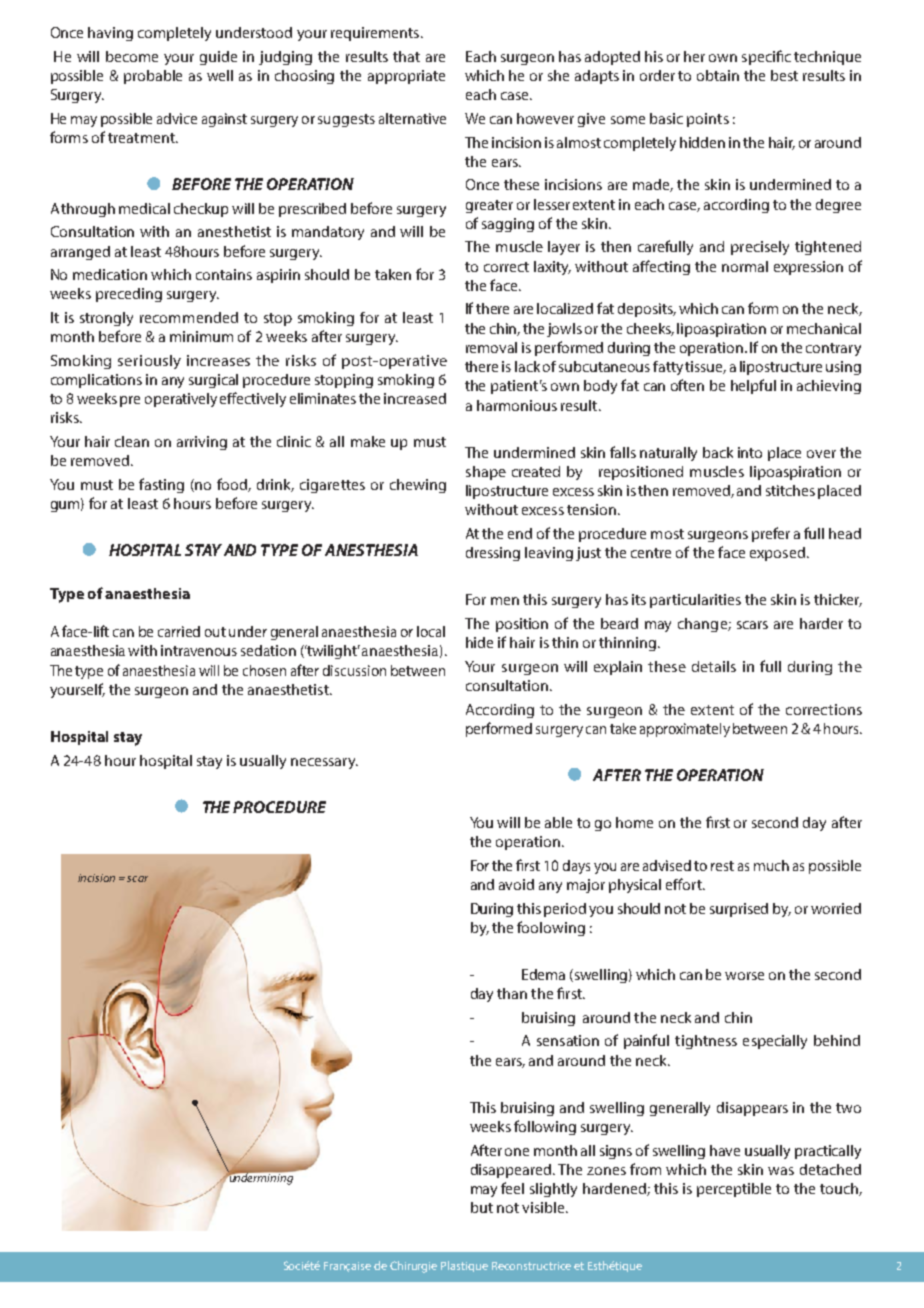 The height and width of the screenshot is (1308, 924). I want to click on avoid, so click(516, 884).
